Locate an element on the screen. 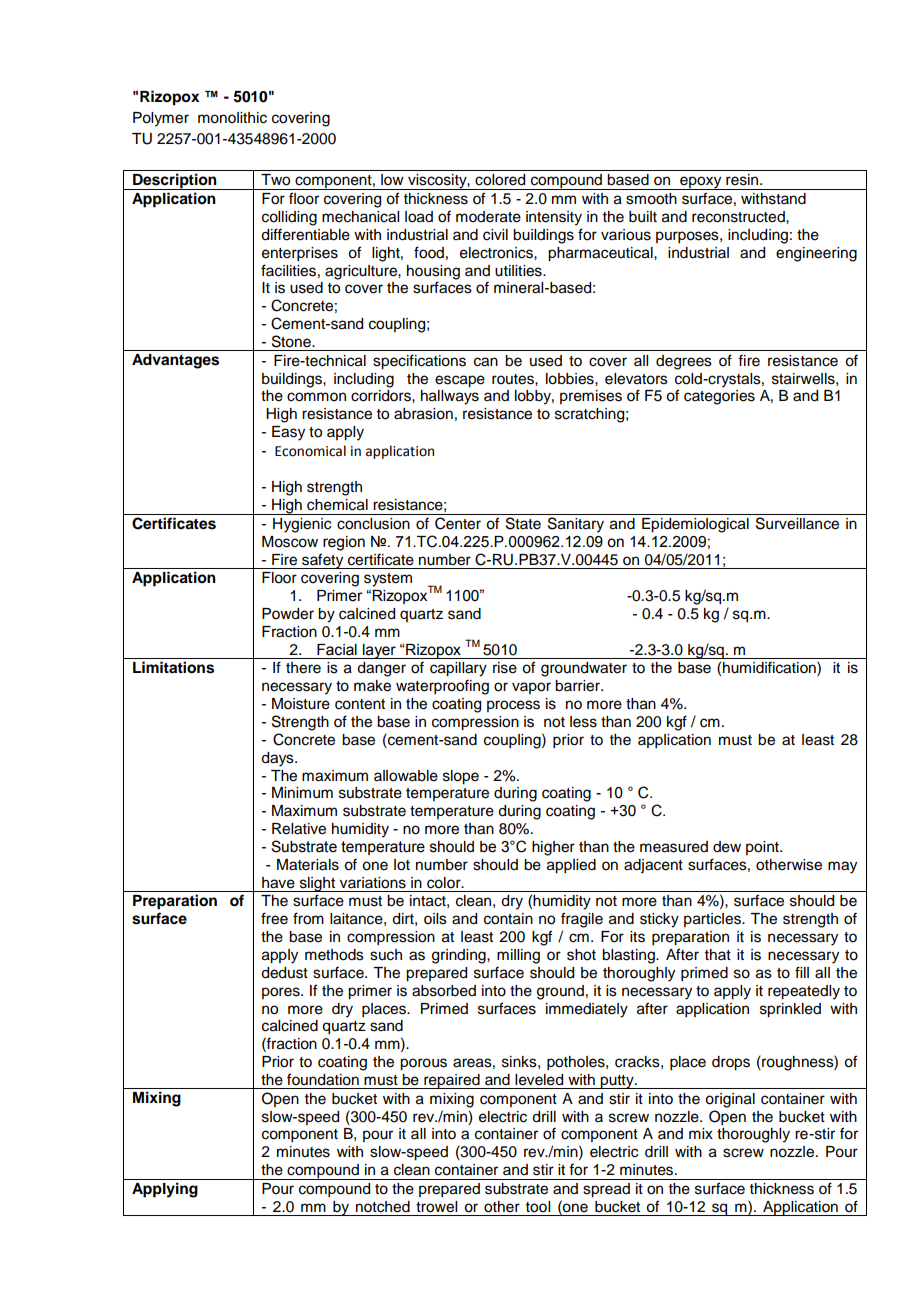 The height and width of the screenshot is (1308, 924). categories is located at coordinates (719, 397).
